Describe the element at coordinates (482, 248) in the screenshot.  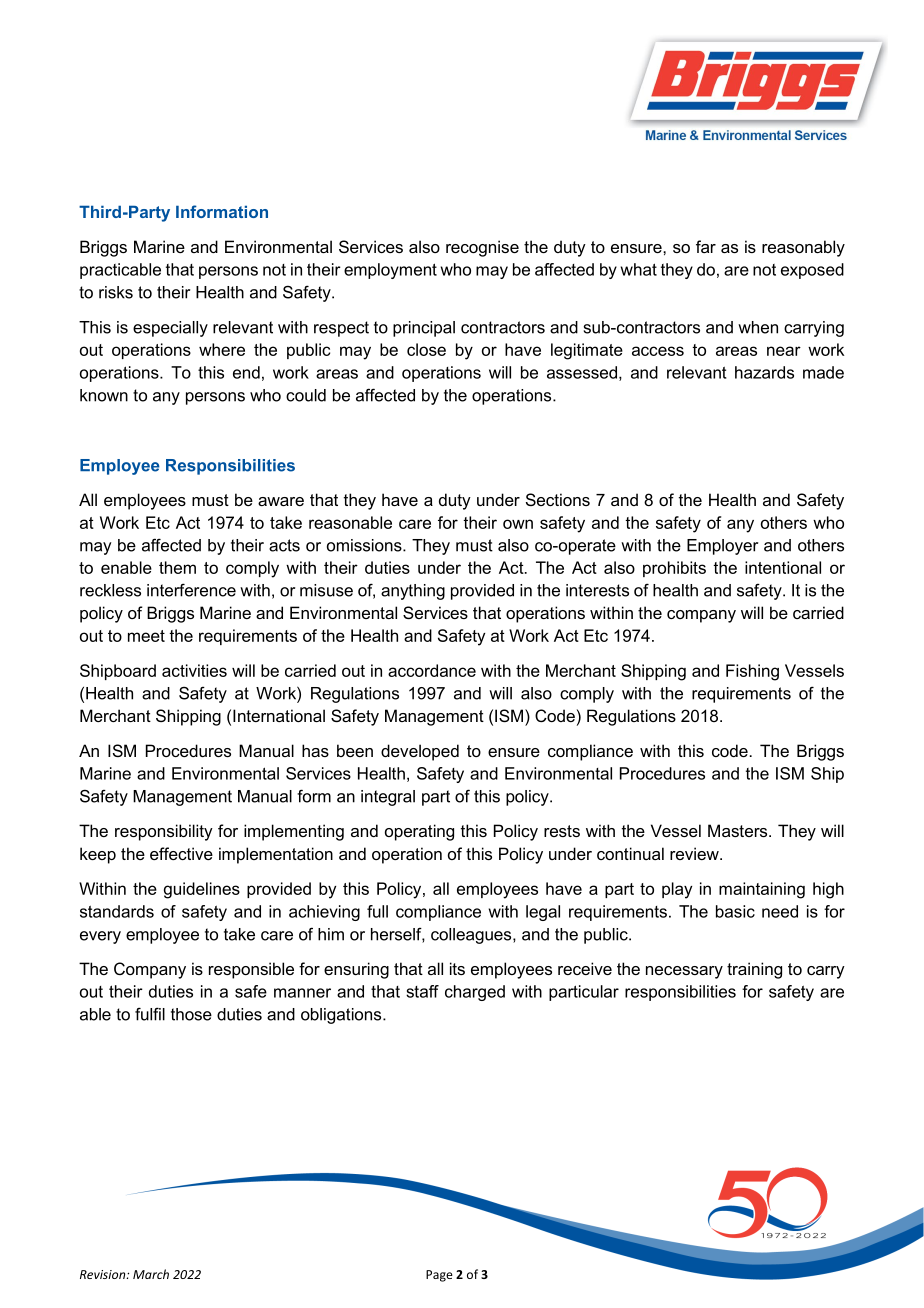
I see `recognise` at that location.
